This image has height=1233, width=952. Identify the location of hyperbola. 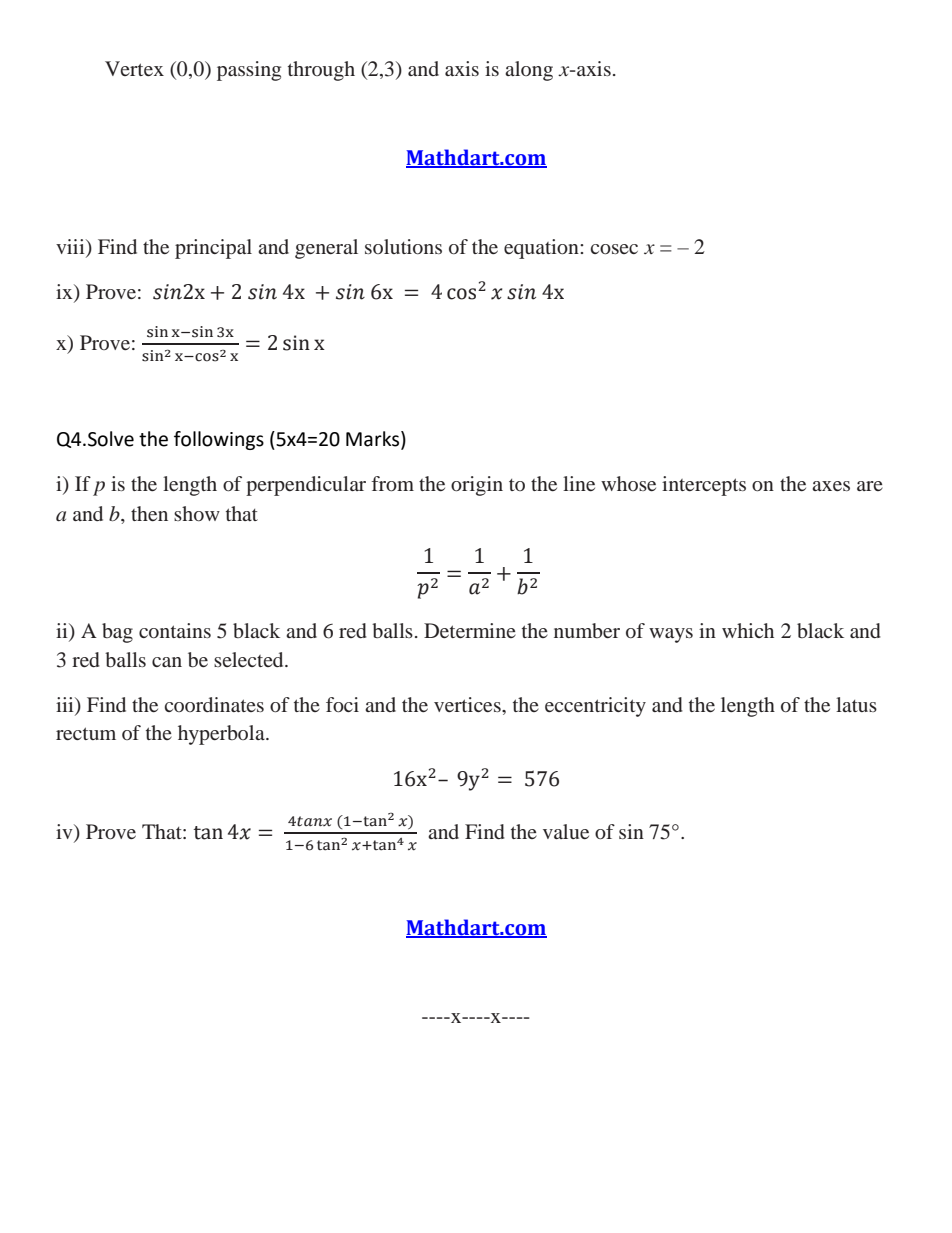
(222, 735).
